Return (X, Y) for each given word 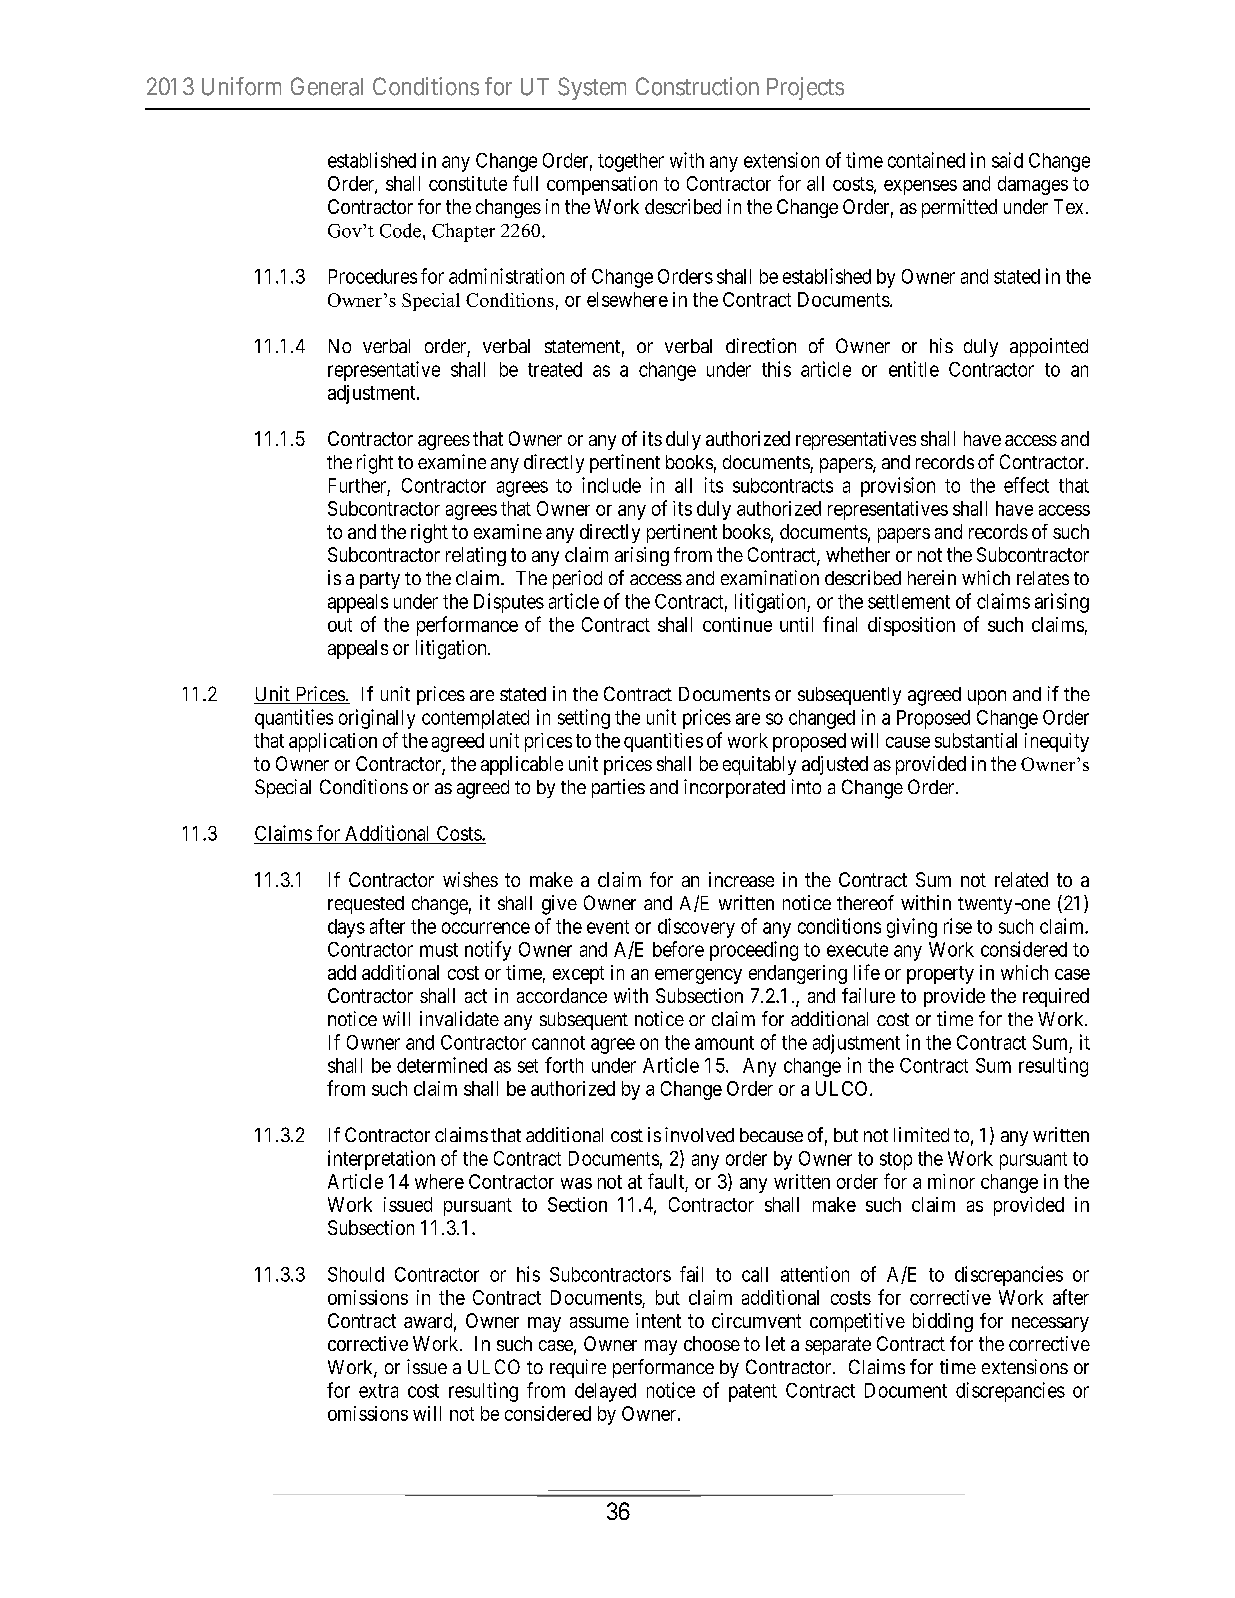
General (327, 86)
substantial (976, 740)
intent (658, 1320)
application (333, 742)
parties (618, 788)
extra (378, 1391)
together (631, 162)
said (1007, 160)
